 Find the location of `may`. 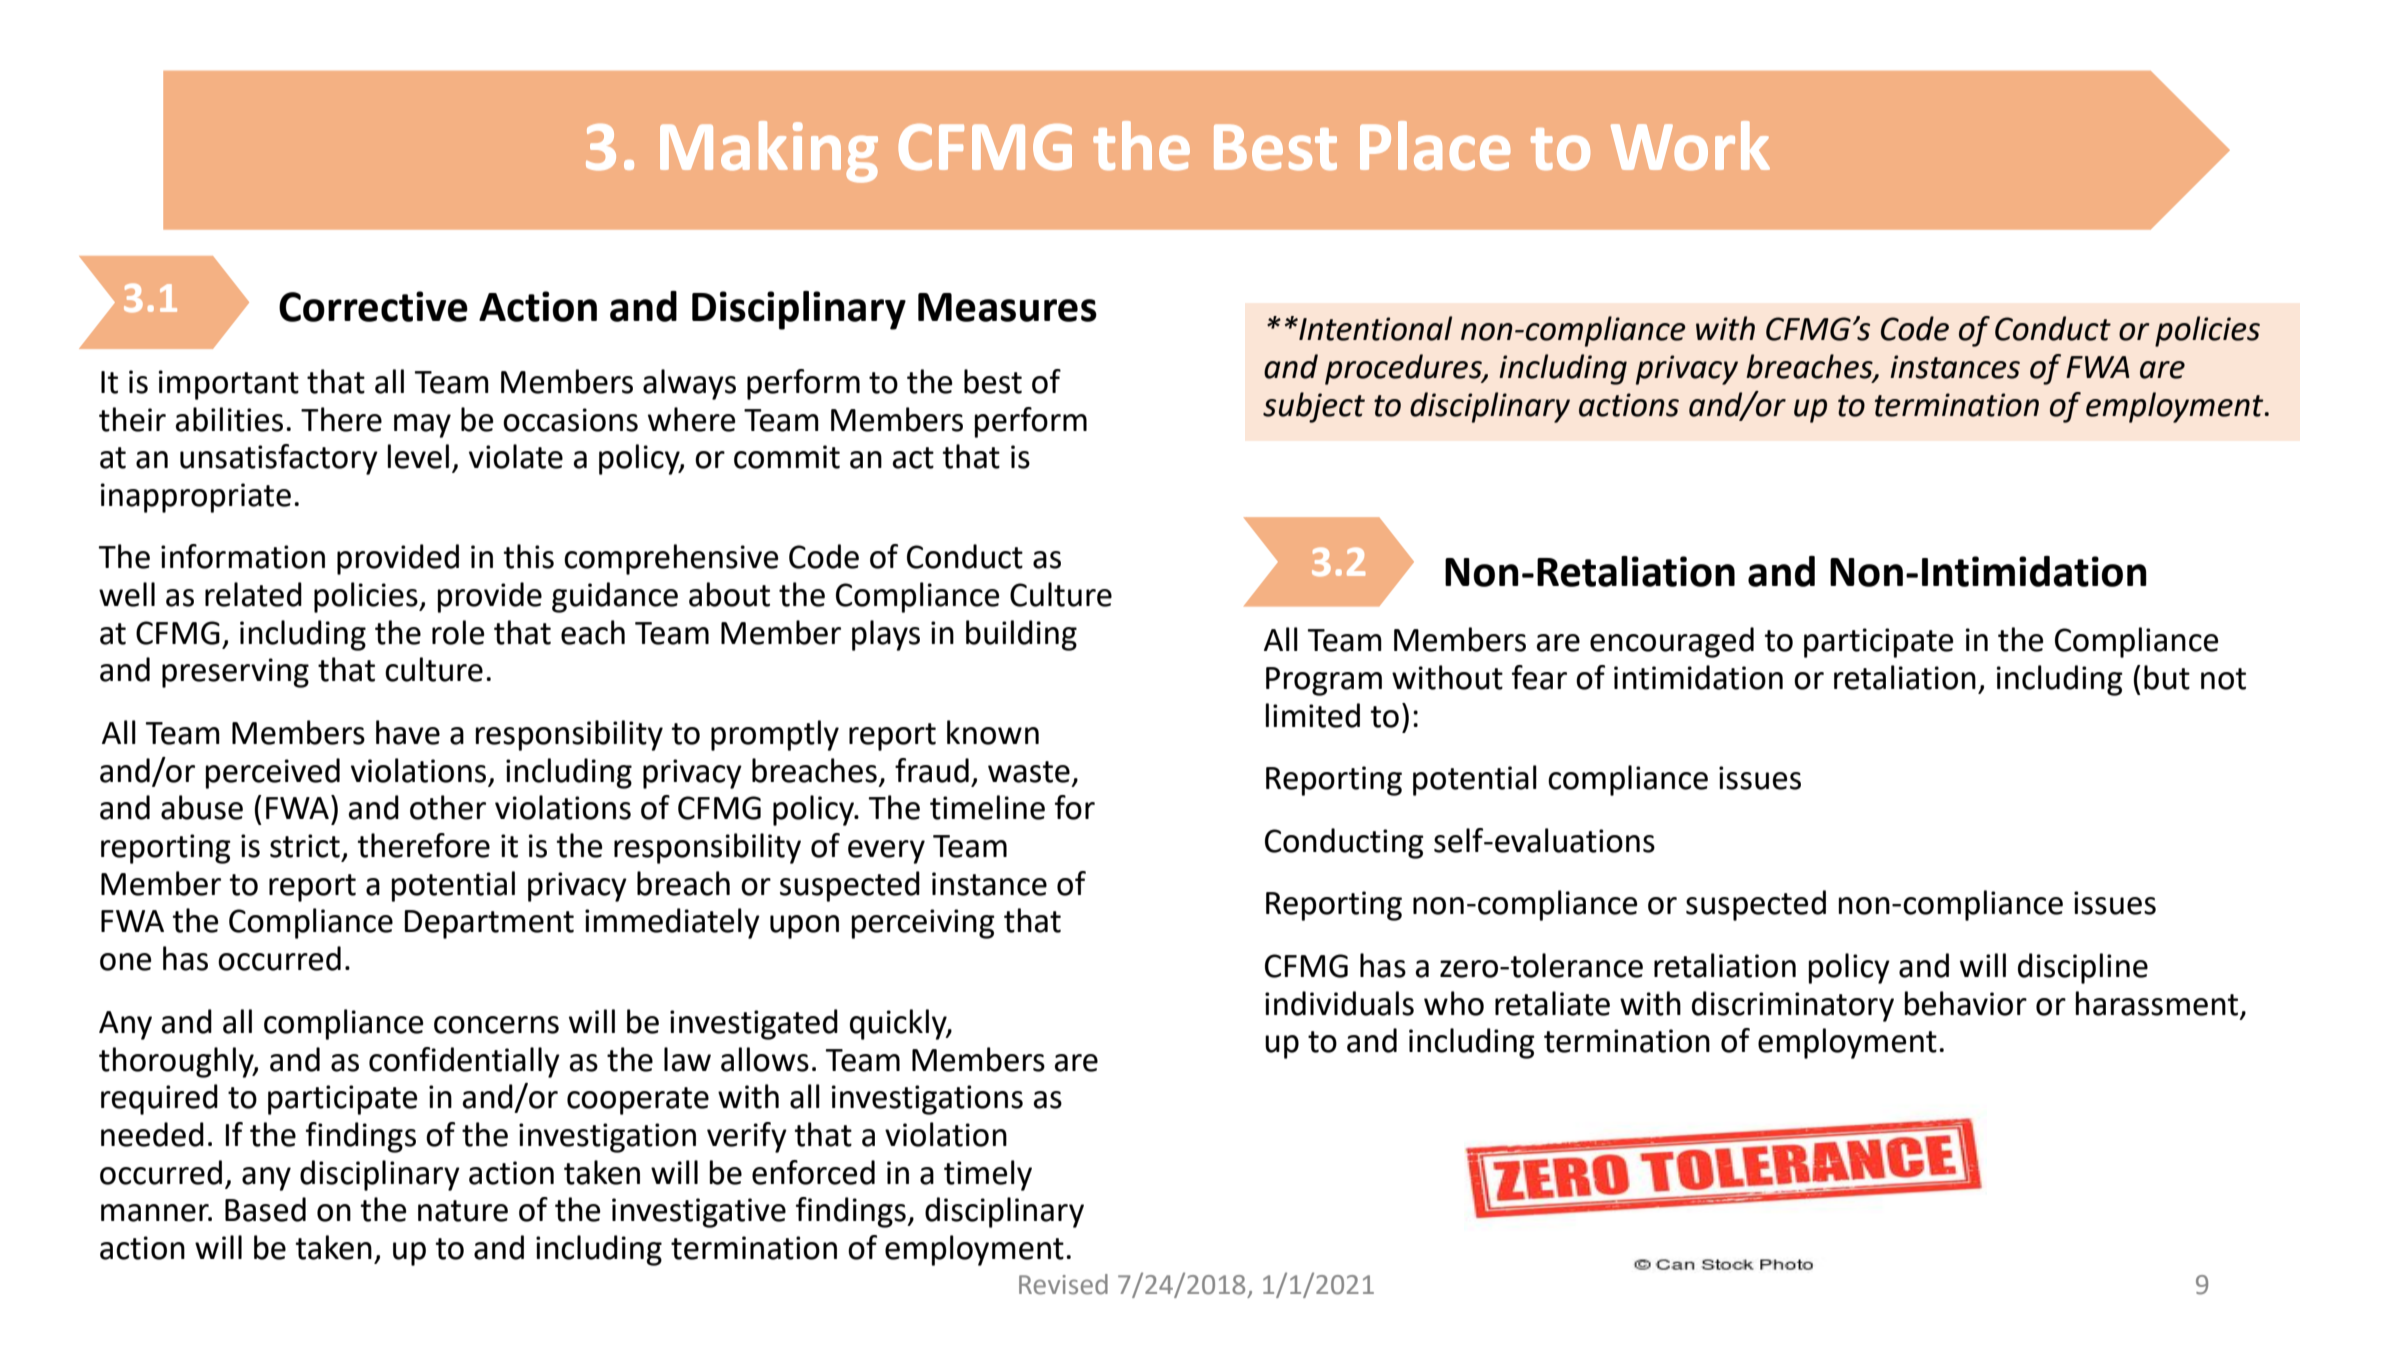

may is located at coordinates (422, 426).
